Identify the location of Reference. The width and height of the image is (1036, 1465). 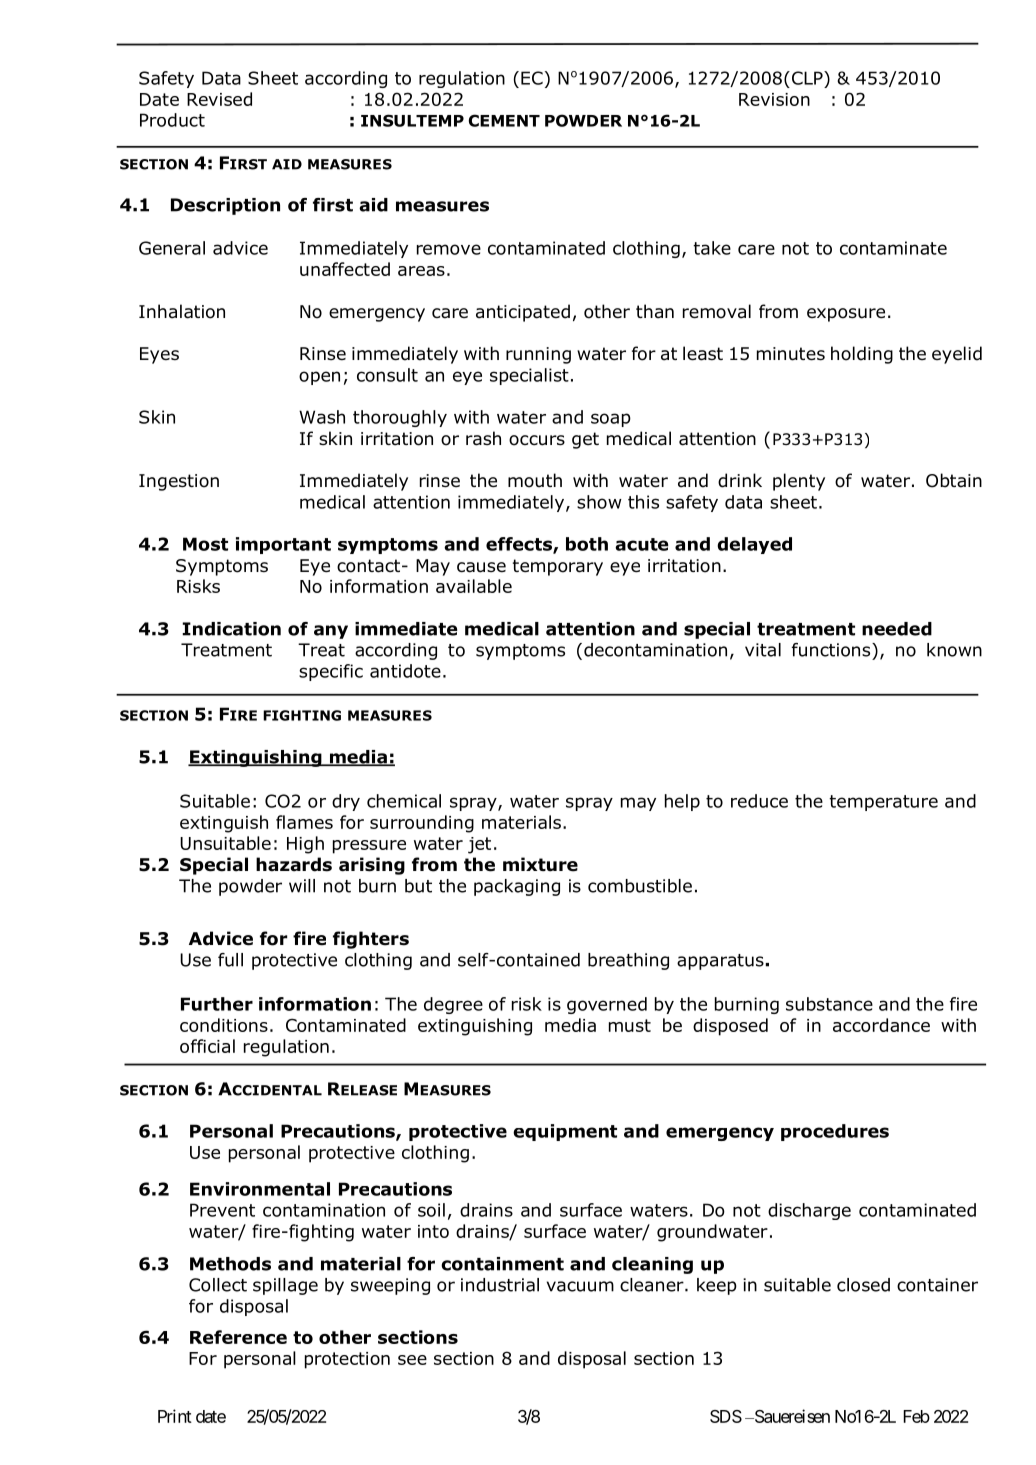
(238, 1337).
